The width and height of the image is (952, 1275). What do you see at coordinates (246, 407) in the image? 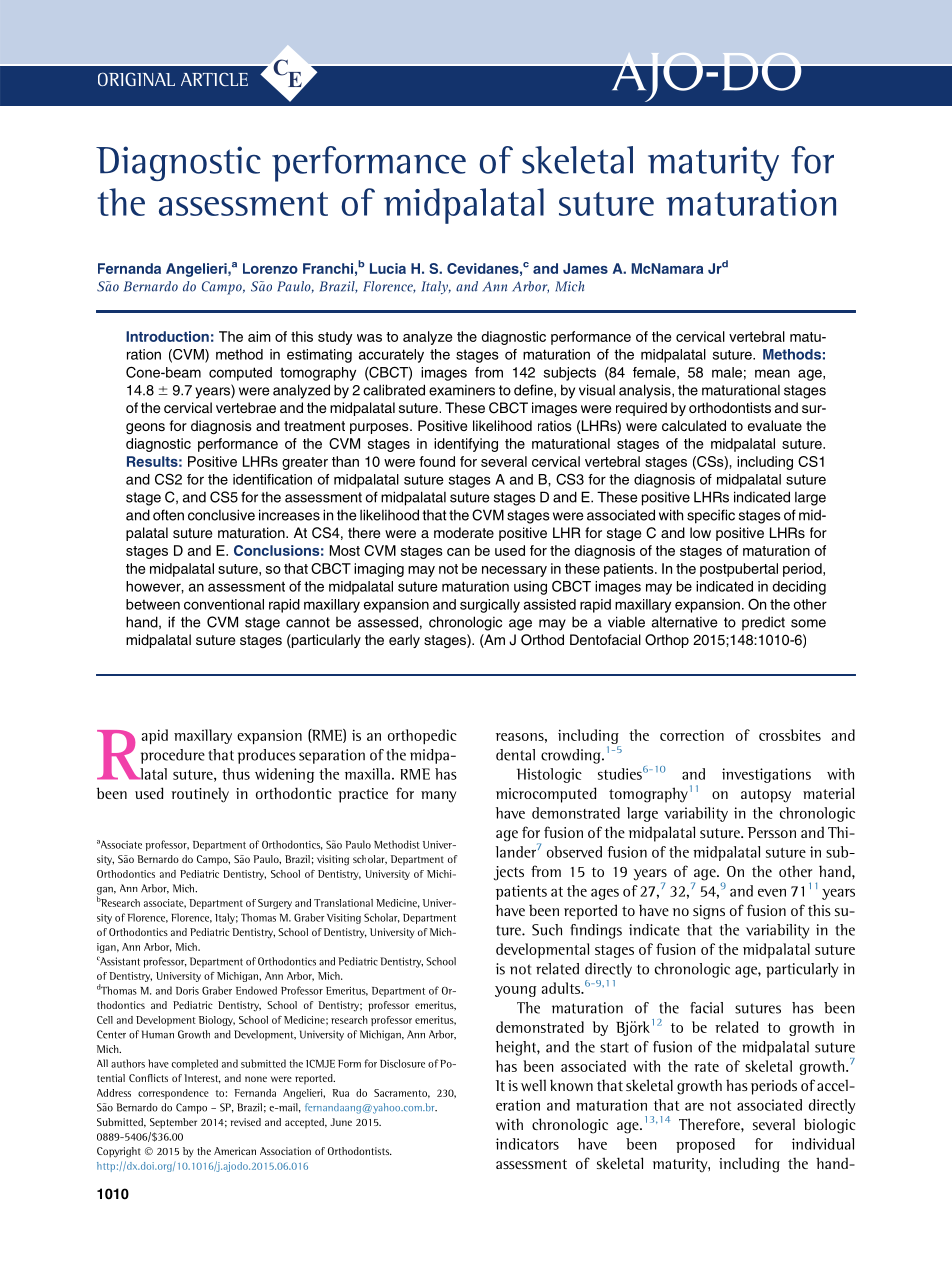
I see `vertebrae` at bounding box center [246, 407].
